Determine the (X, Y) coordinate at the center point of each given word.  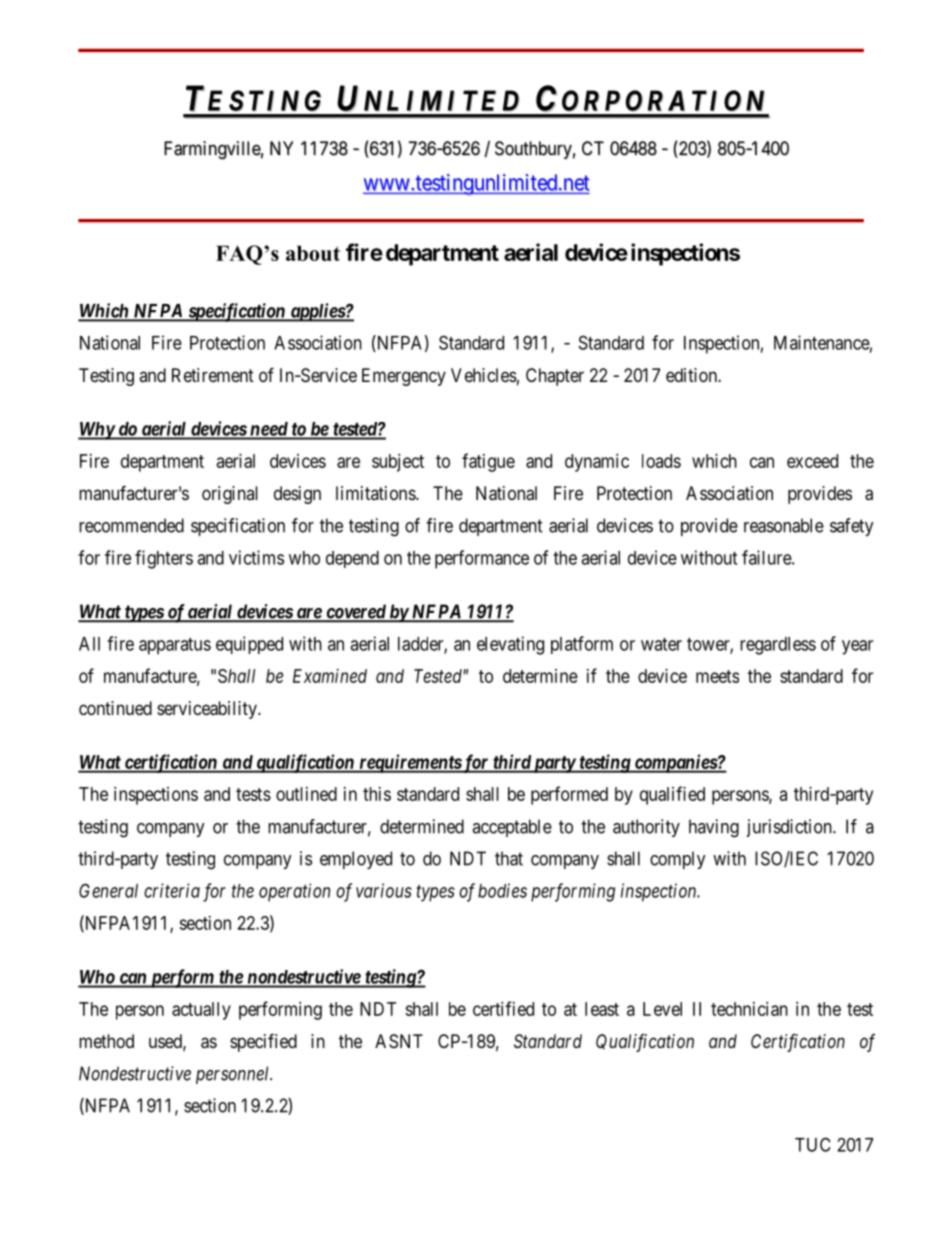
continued (115, 708)
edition (692, 375)
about (313, 253)
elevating (510, 645)
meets (717, 676)
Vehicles (484, 375)
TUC (813, 1144)
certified (503, 1008)
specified (263, 1042)
